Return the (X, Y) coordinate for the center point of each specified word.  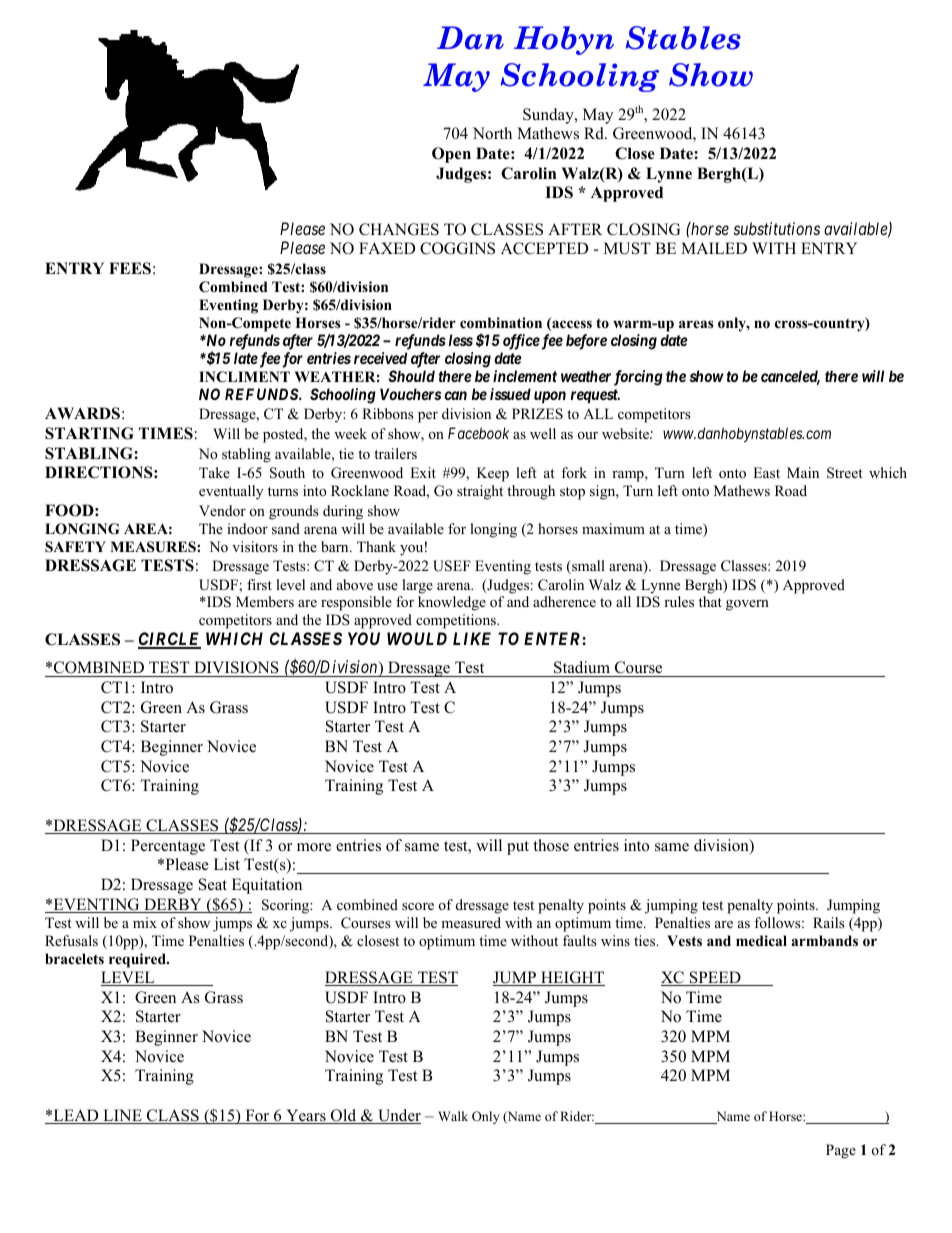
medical (761, 940)
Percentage (168, 847)
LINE (122, 1116)
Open (451, 155)
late (246, 358)
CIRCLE (169, 640)
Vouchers (410, 394)
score (418, 906)
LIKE (472, 638)
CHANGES (399, 229)
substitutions (777, 228)
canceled (790, 377)
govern (747, 605)
